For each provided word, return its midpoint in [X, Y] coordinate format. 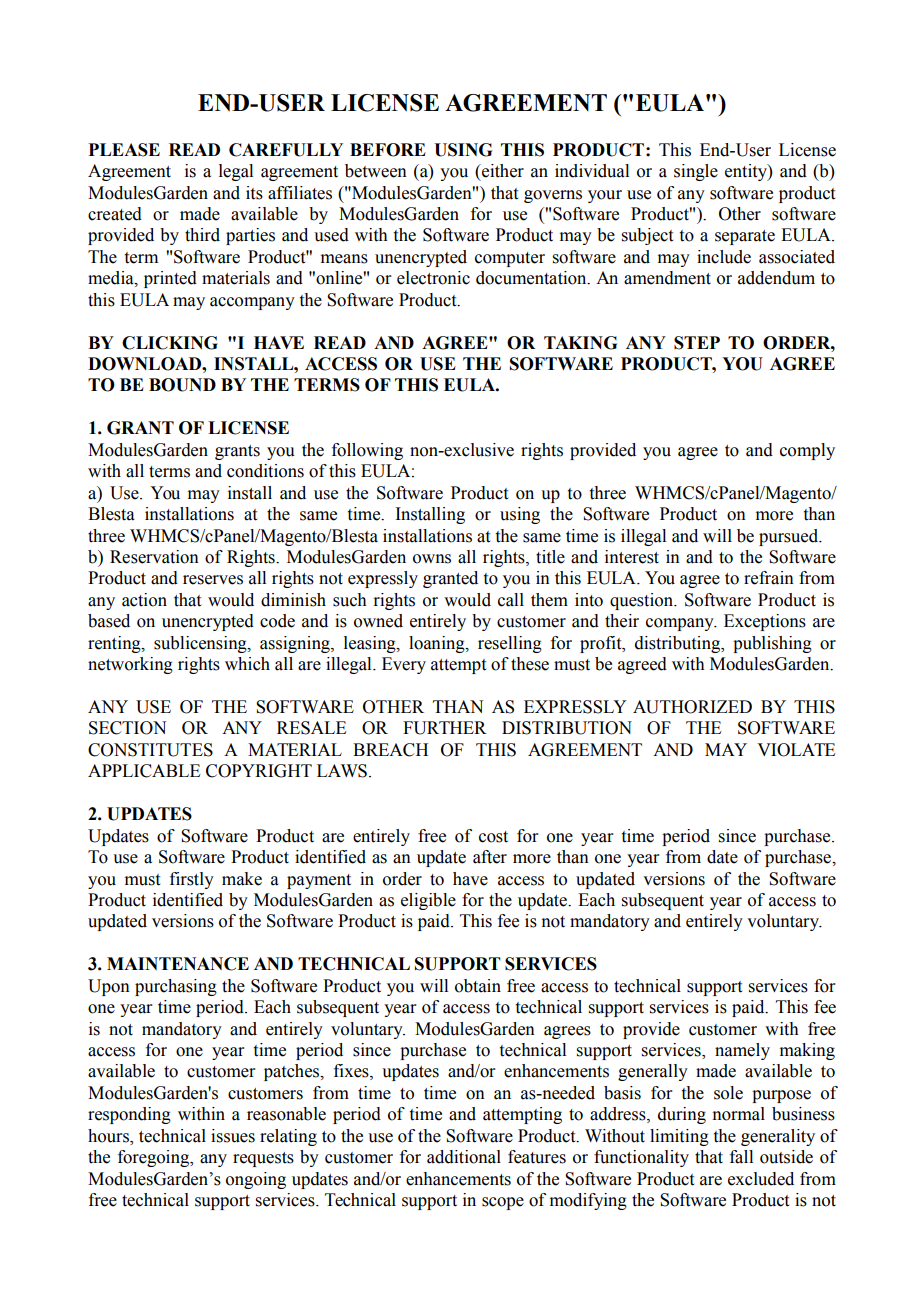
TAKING [580, 343]
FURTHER [445, 728]
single [696, 172]
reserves [213, 580]
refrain [769, 578]
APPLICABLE [144, 771]
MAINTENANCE [178, 964]
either [502, 171]
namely [742, 1051]
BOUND [182, 385]
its [254, 193]
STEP [697, 343]
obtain [478, 986]
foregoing [155, 1158]
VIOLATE [796, 750]
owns [432, 559]
